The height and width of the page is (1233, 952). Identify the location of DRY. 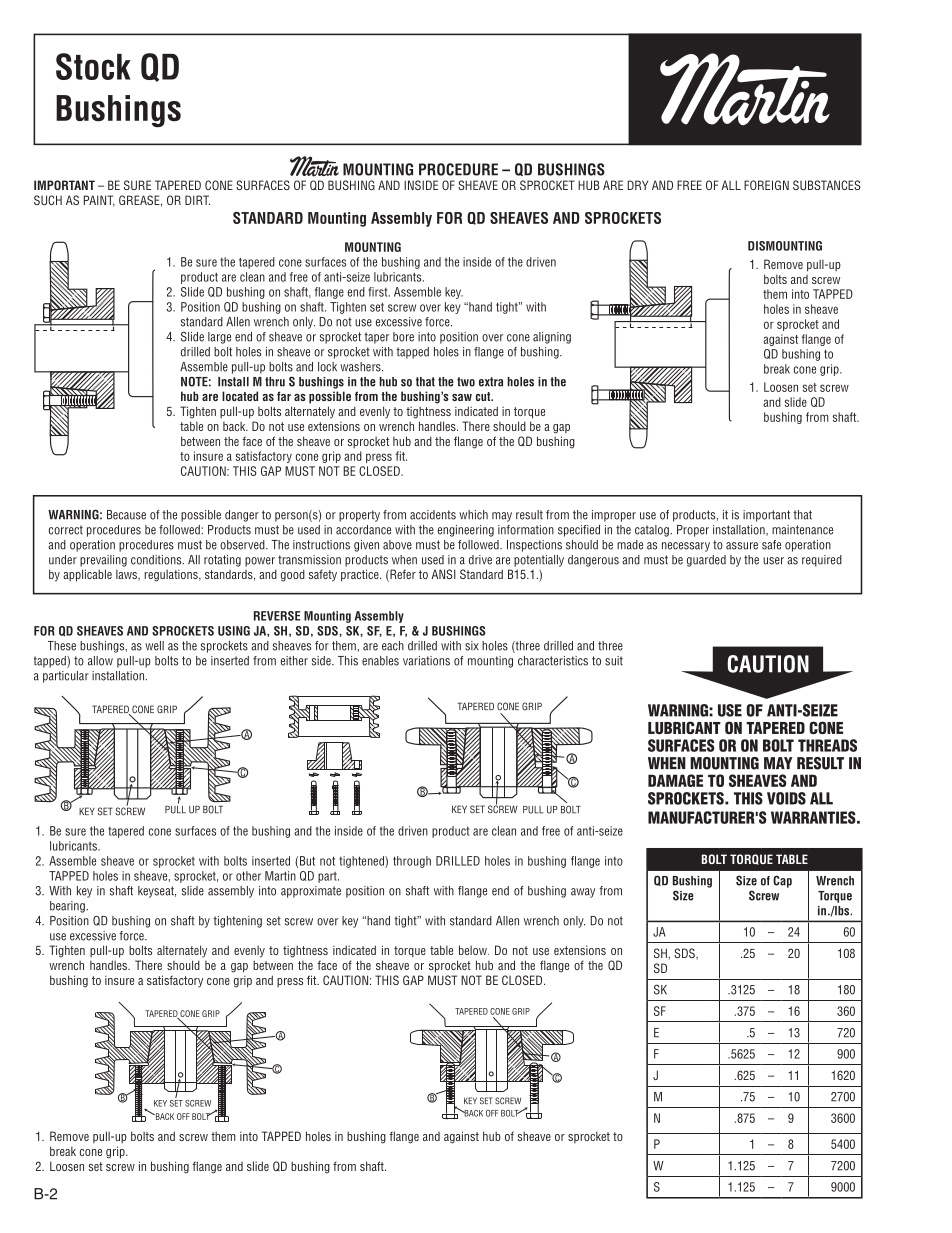
(637, 185).
